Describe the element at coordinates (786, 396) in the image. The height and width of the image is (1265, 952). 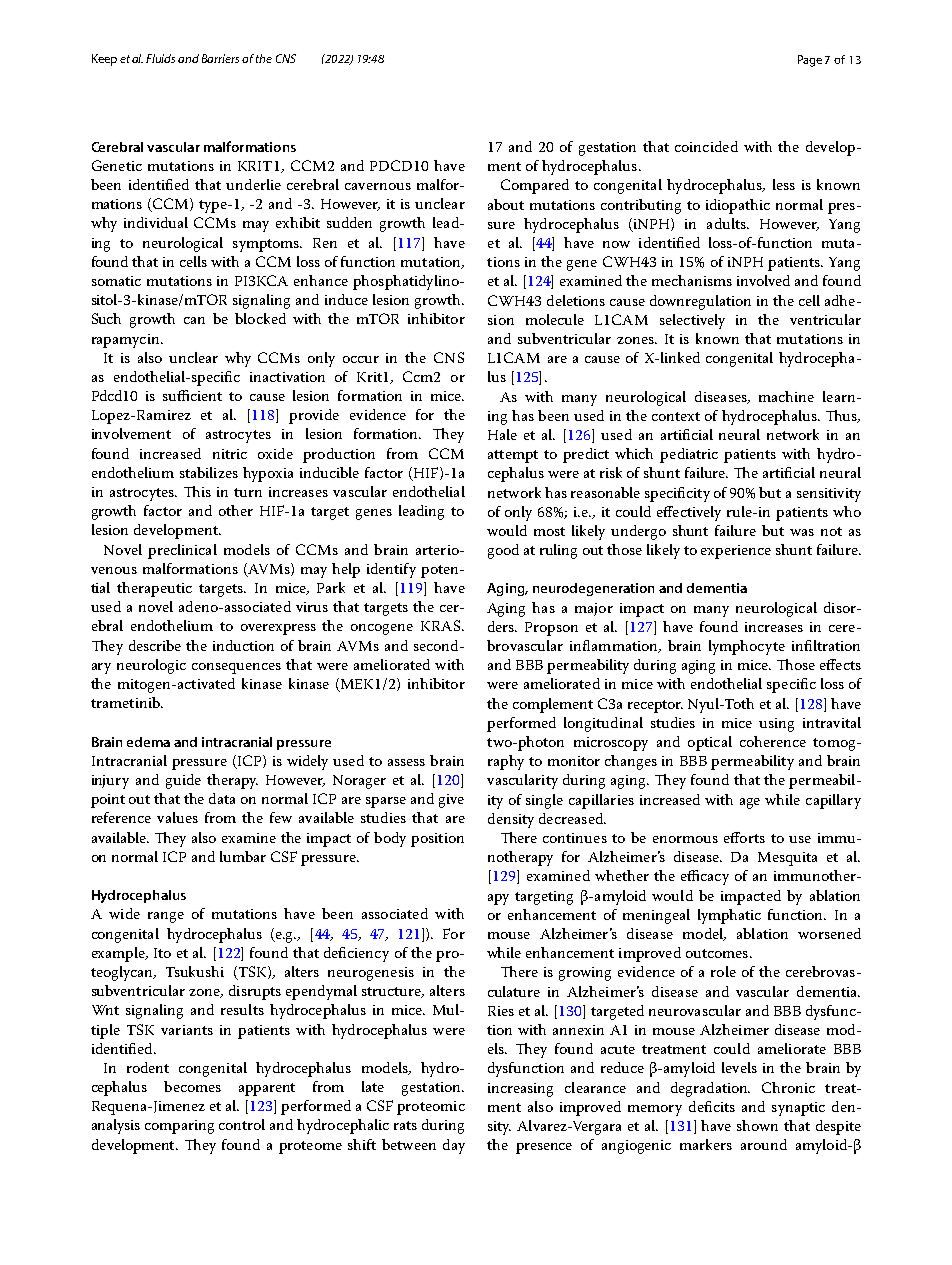
I see `machine` at that location.
